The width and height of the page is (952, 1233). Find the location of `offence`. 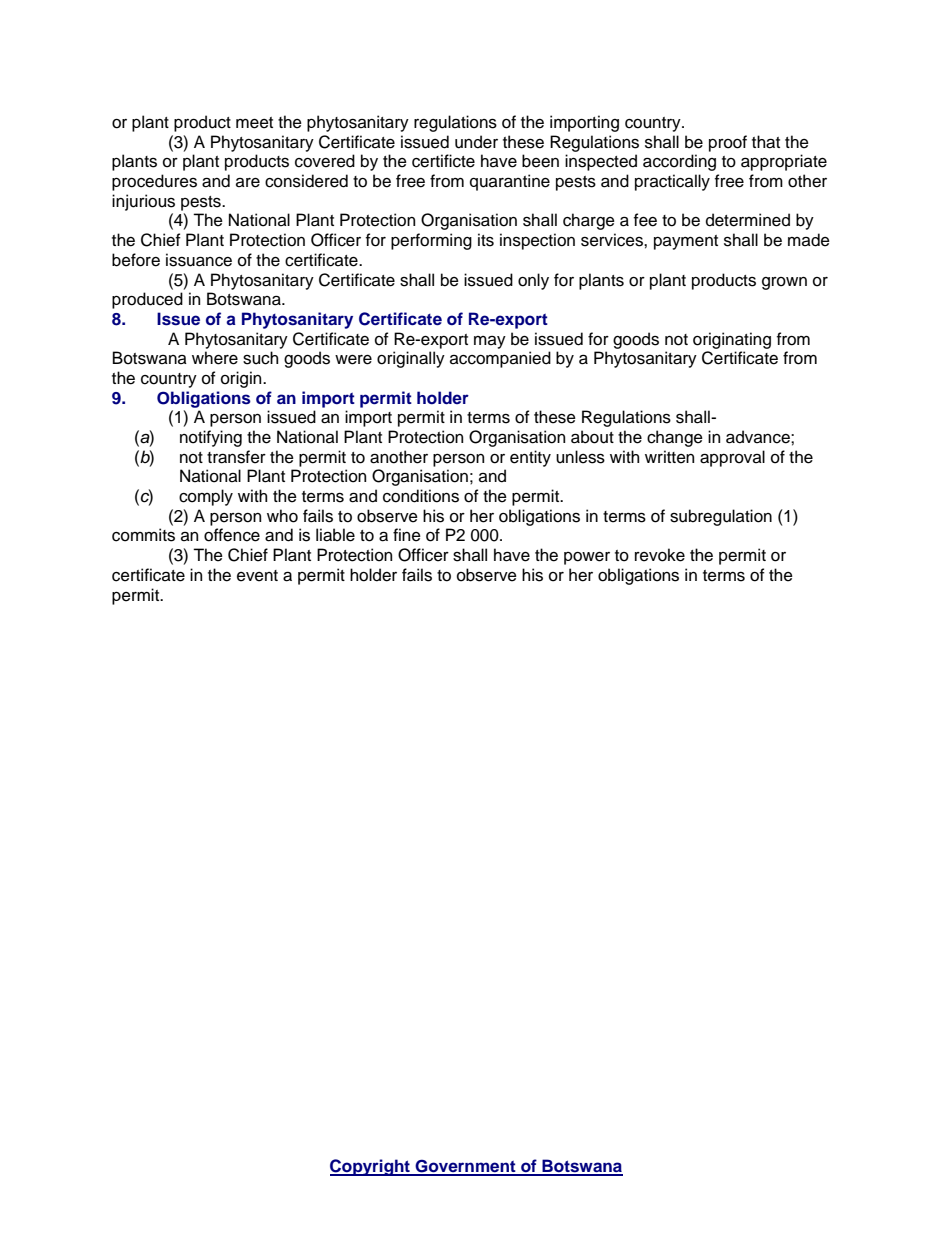

offence is located at coordinates (232, 535).
